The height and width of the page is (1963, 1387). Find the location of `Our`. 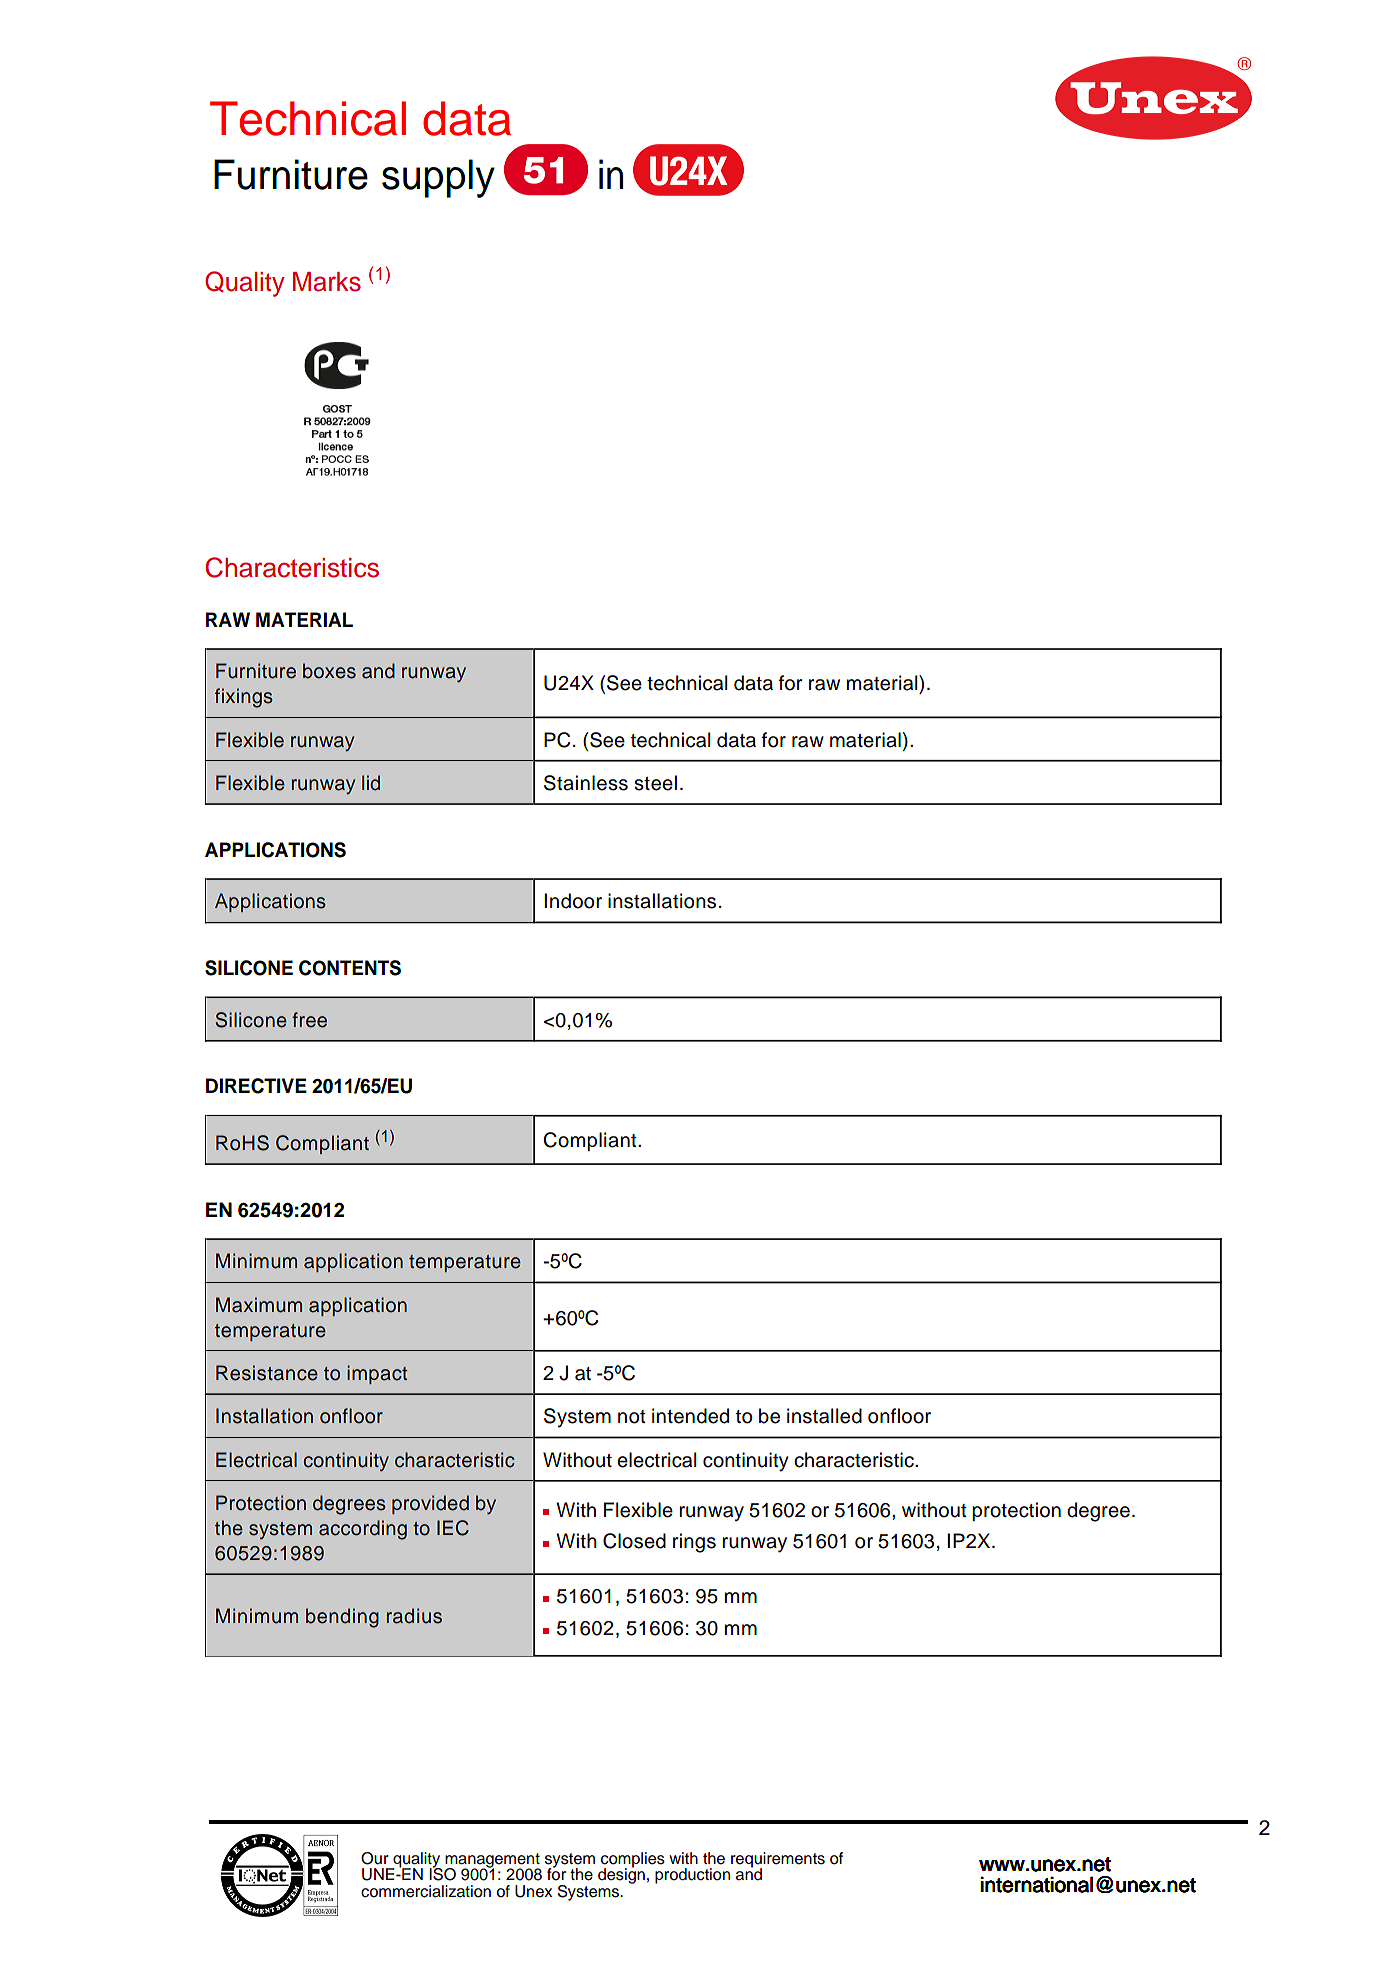

Our is located at coordinates (375, 1858).
